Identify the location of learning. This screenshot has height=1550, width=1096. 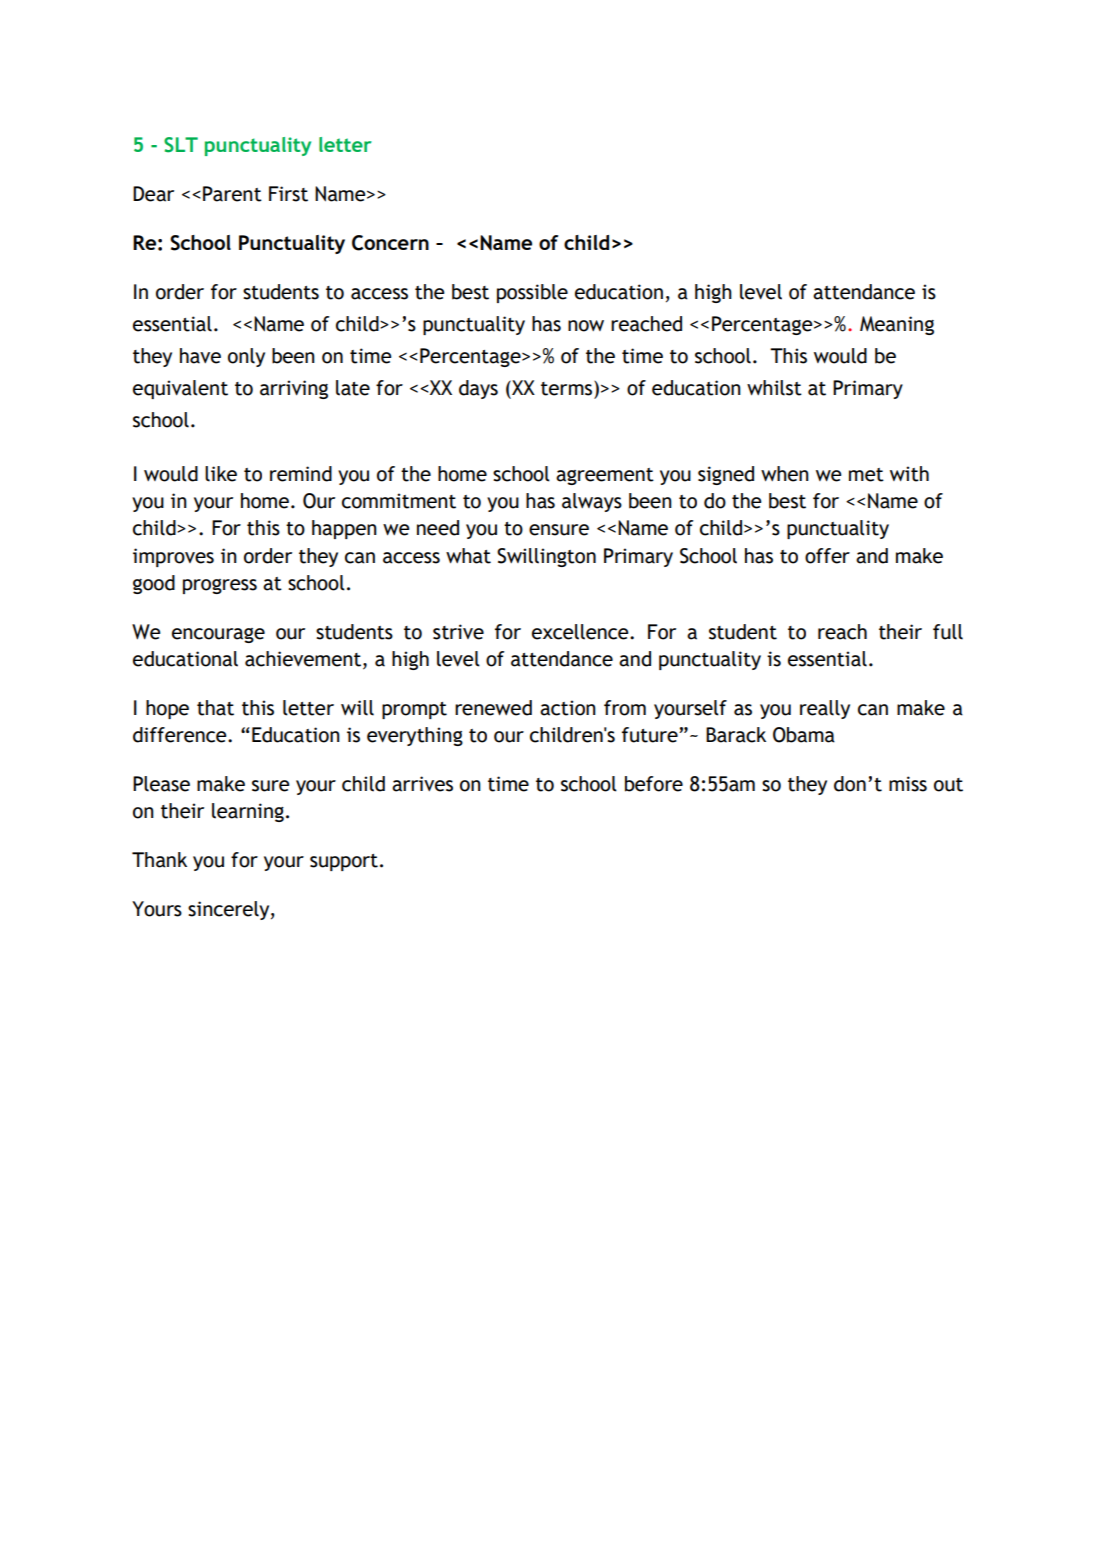
(248, 812).
